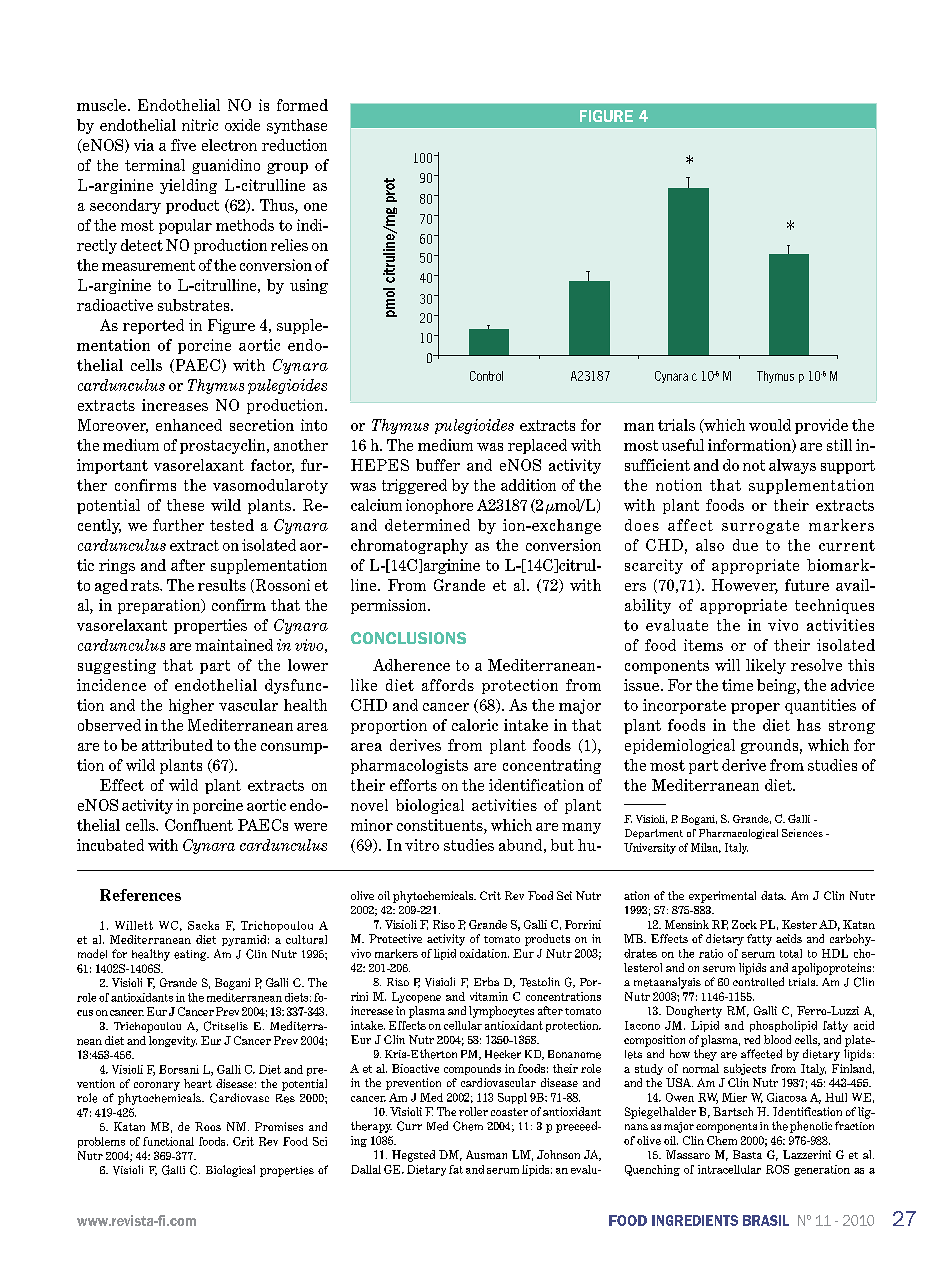  What do you see at coordinates (183, 145) in the screenshot?
I see `five` at bounding box center [183, 145].
